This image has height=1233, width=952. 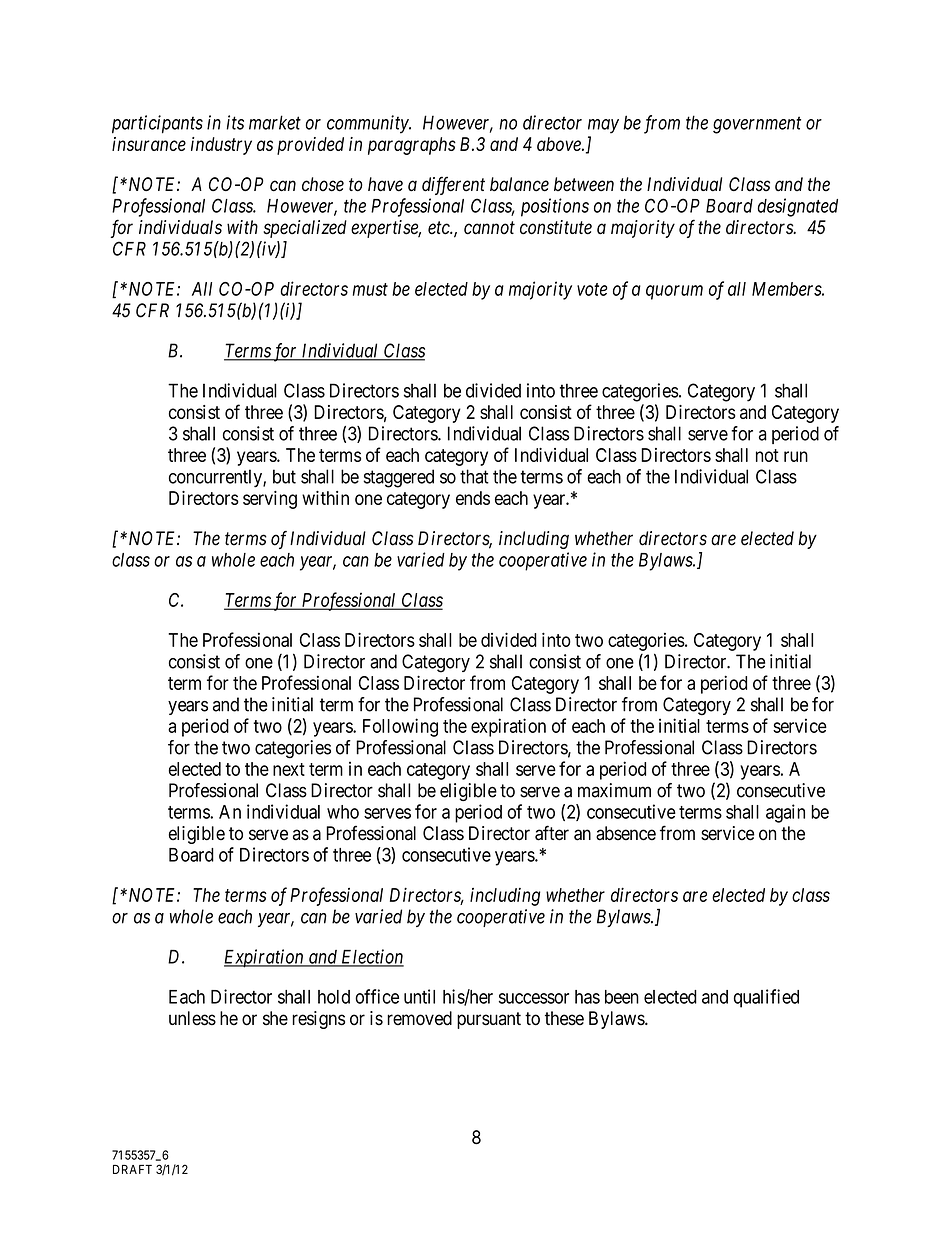 I want to click on maximum, so click(x=614, y=790).
